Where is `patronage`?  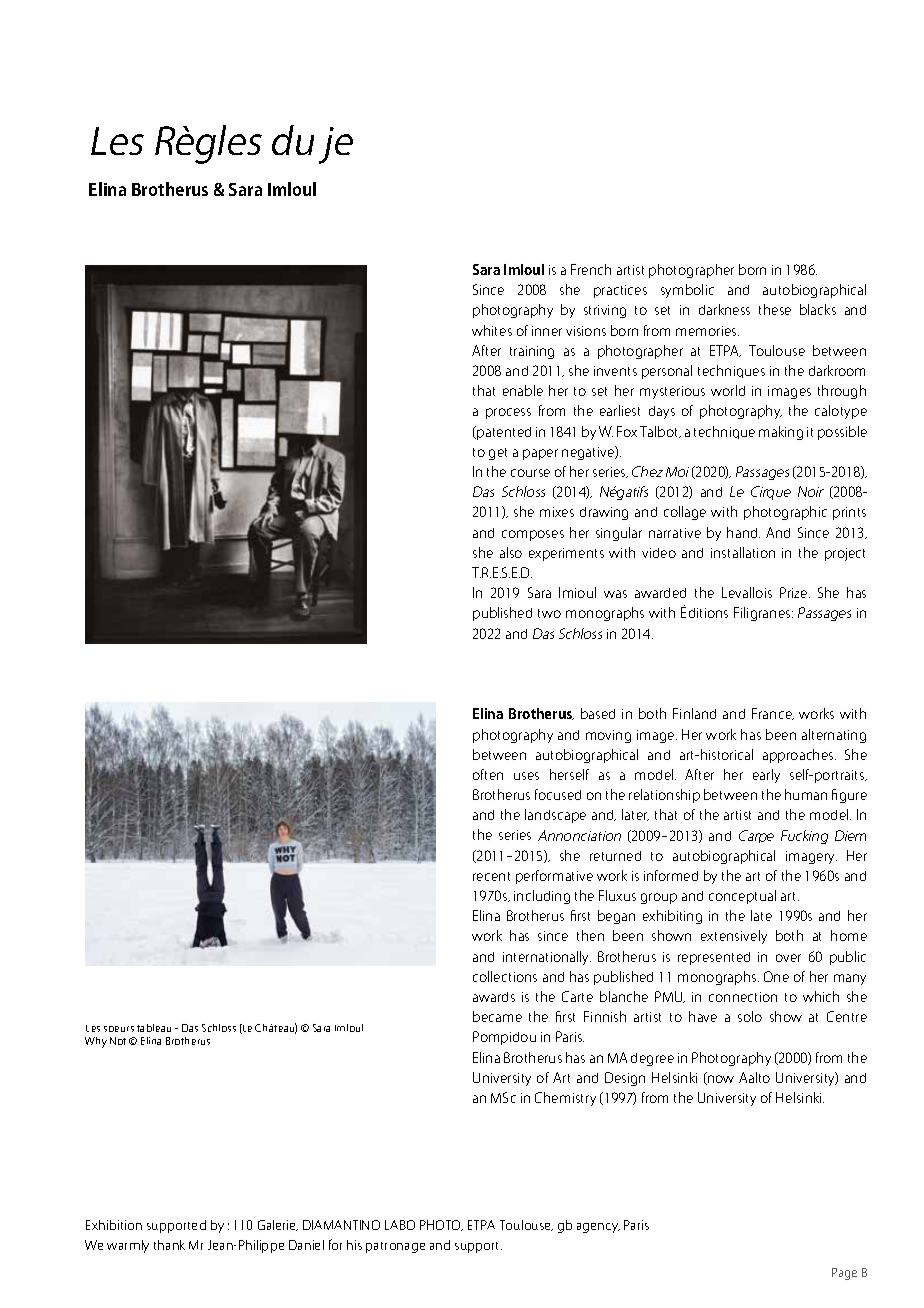 patronage is located at coordinates (395, 1247).
